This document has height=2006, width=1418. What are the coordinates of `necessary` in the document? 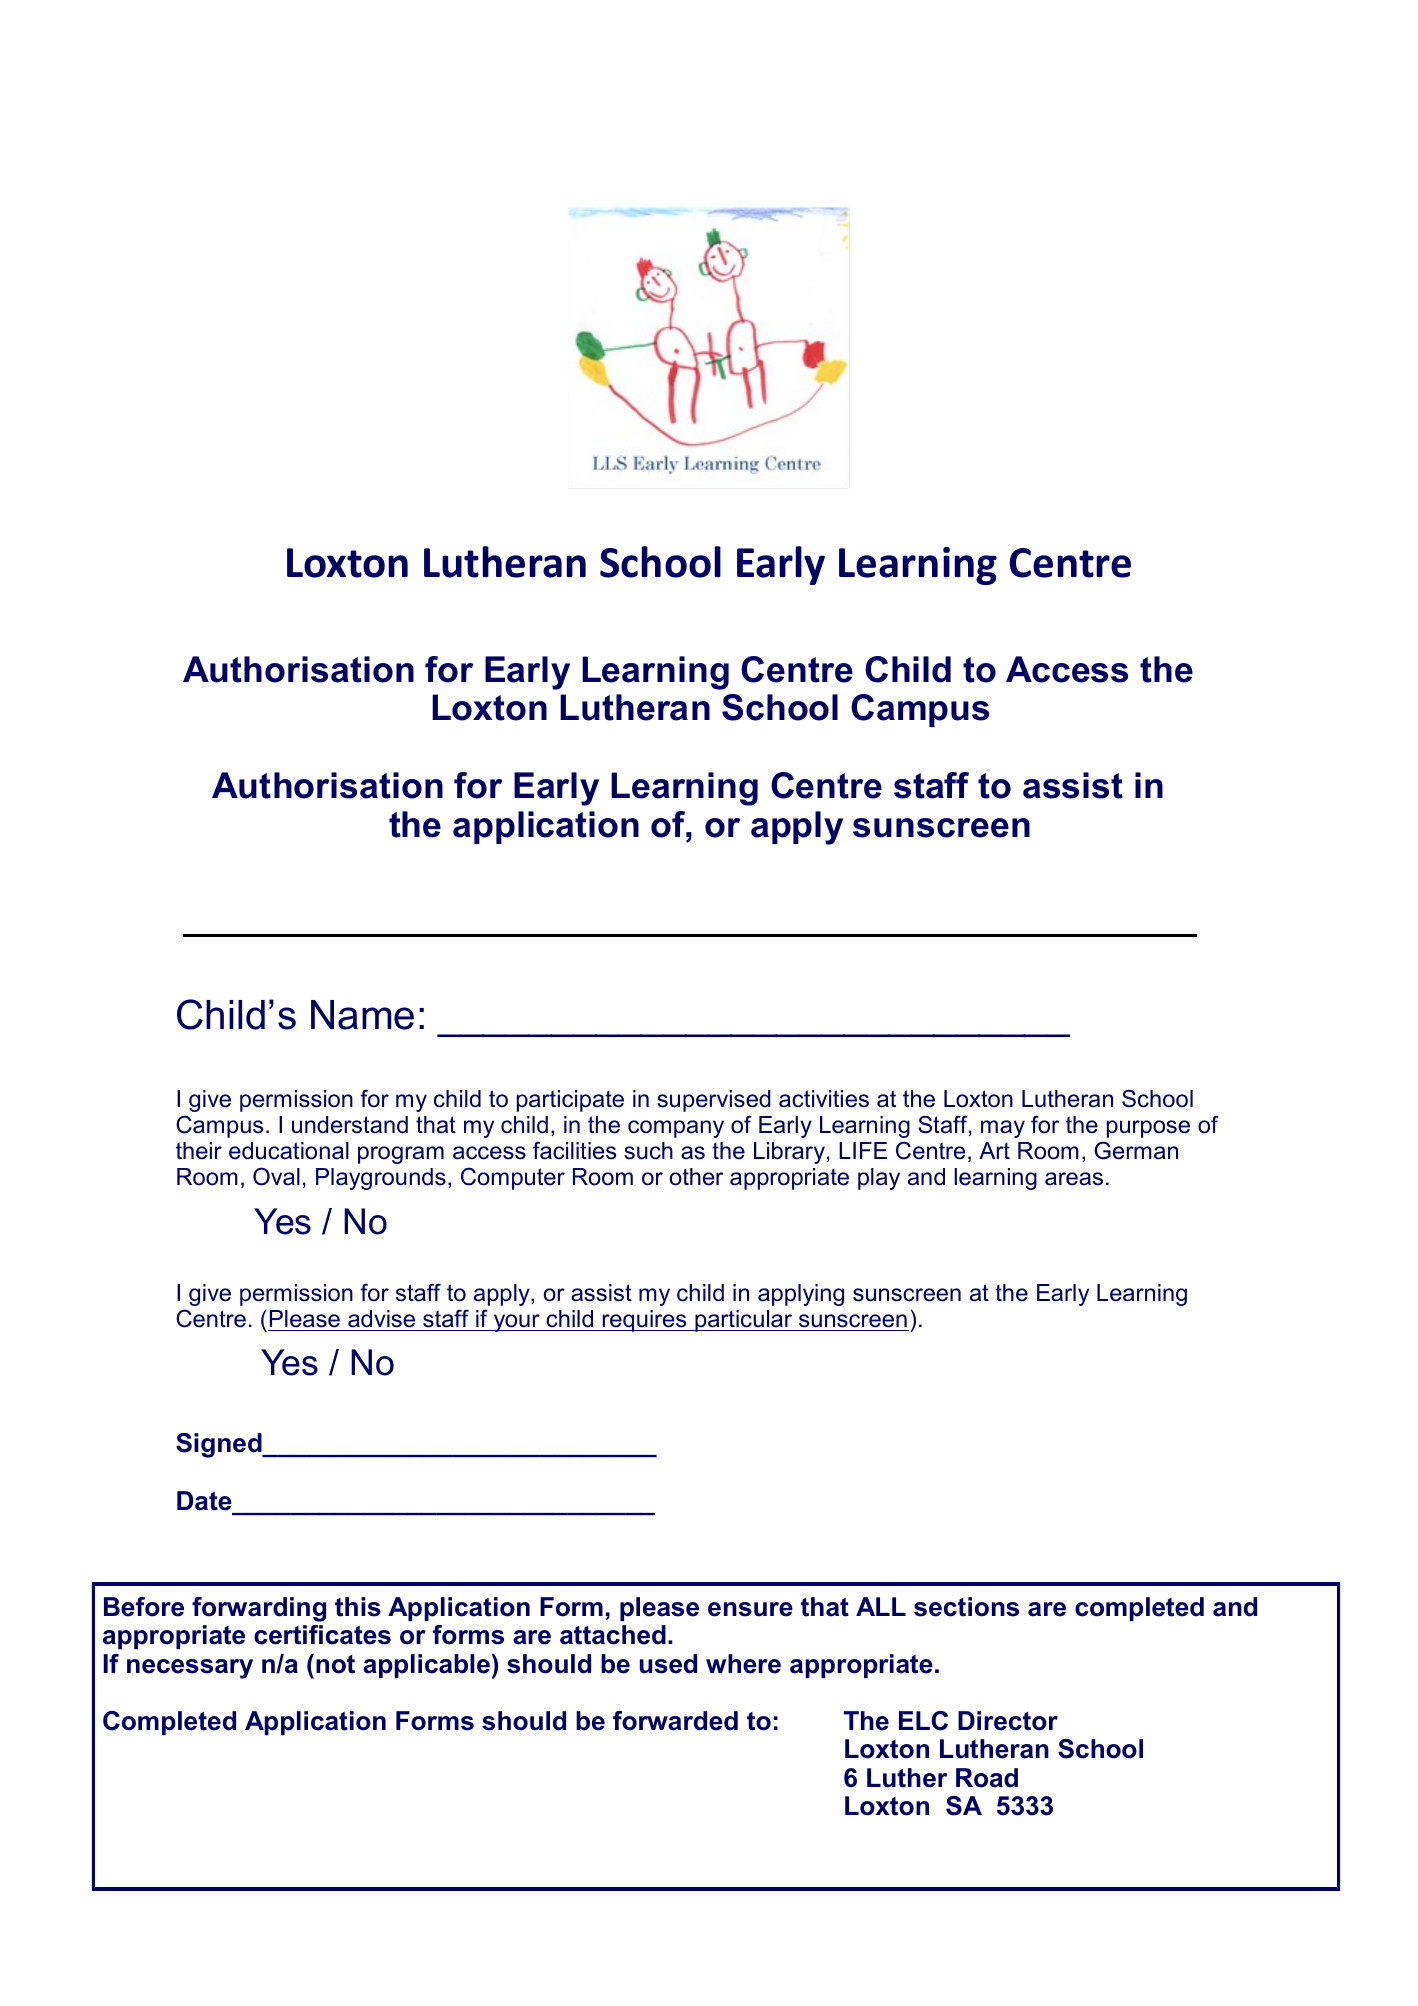 It's located at (190, 1669).
